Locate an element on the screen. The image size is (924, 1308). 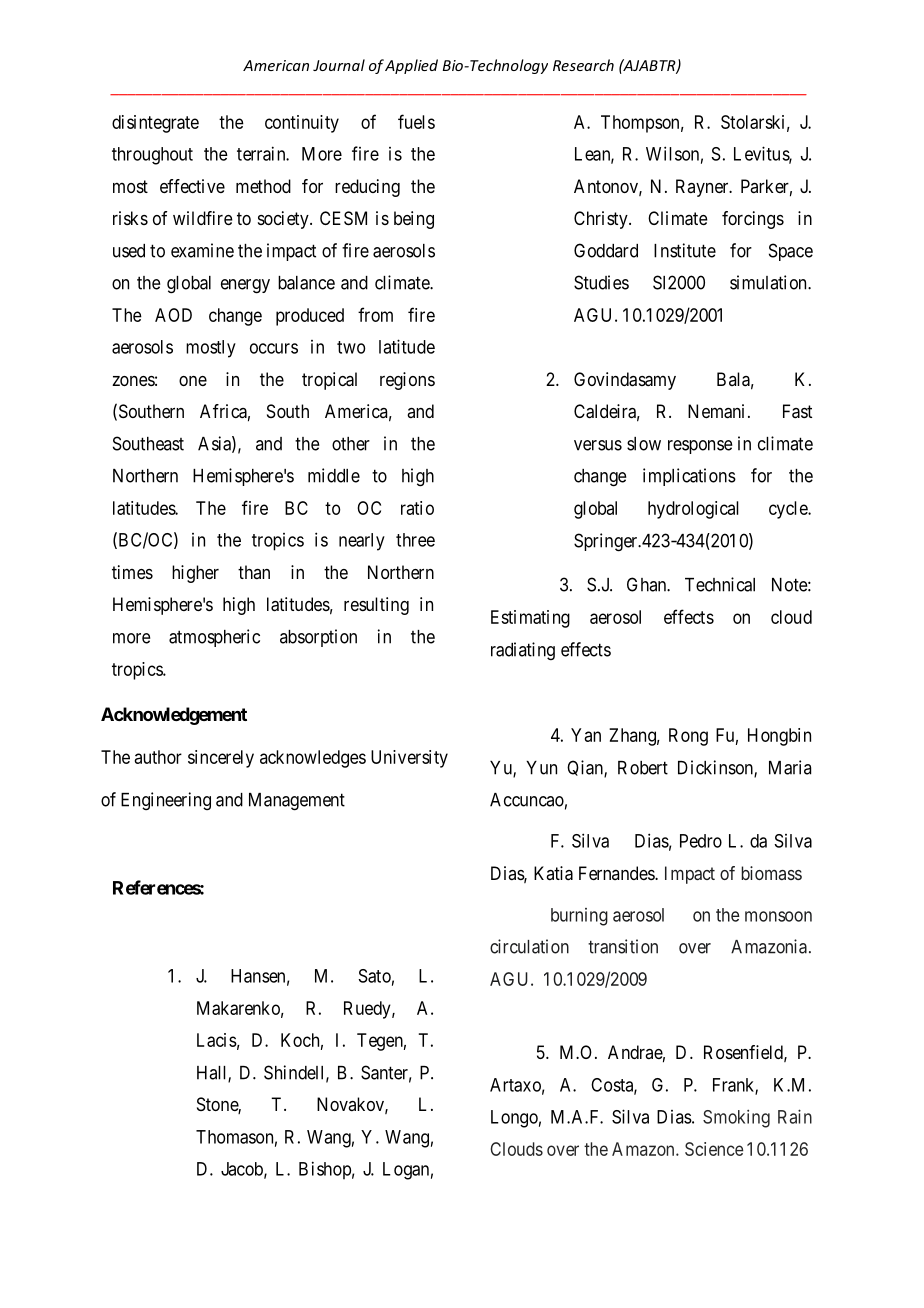
fuels is located at coordinates (416, 121).
